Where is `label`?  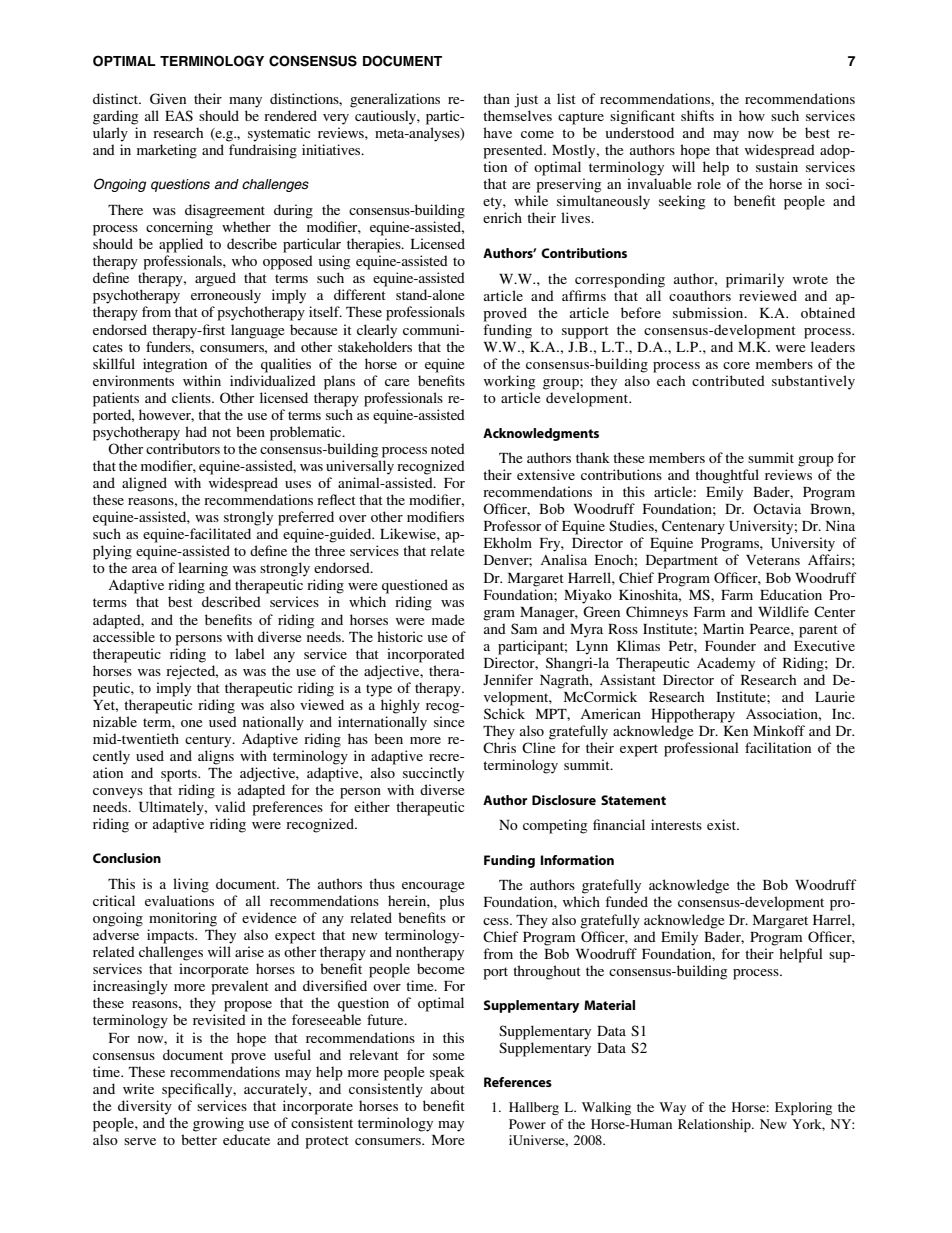
label is located at coordinates (250, 653).
